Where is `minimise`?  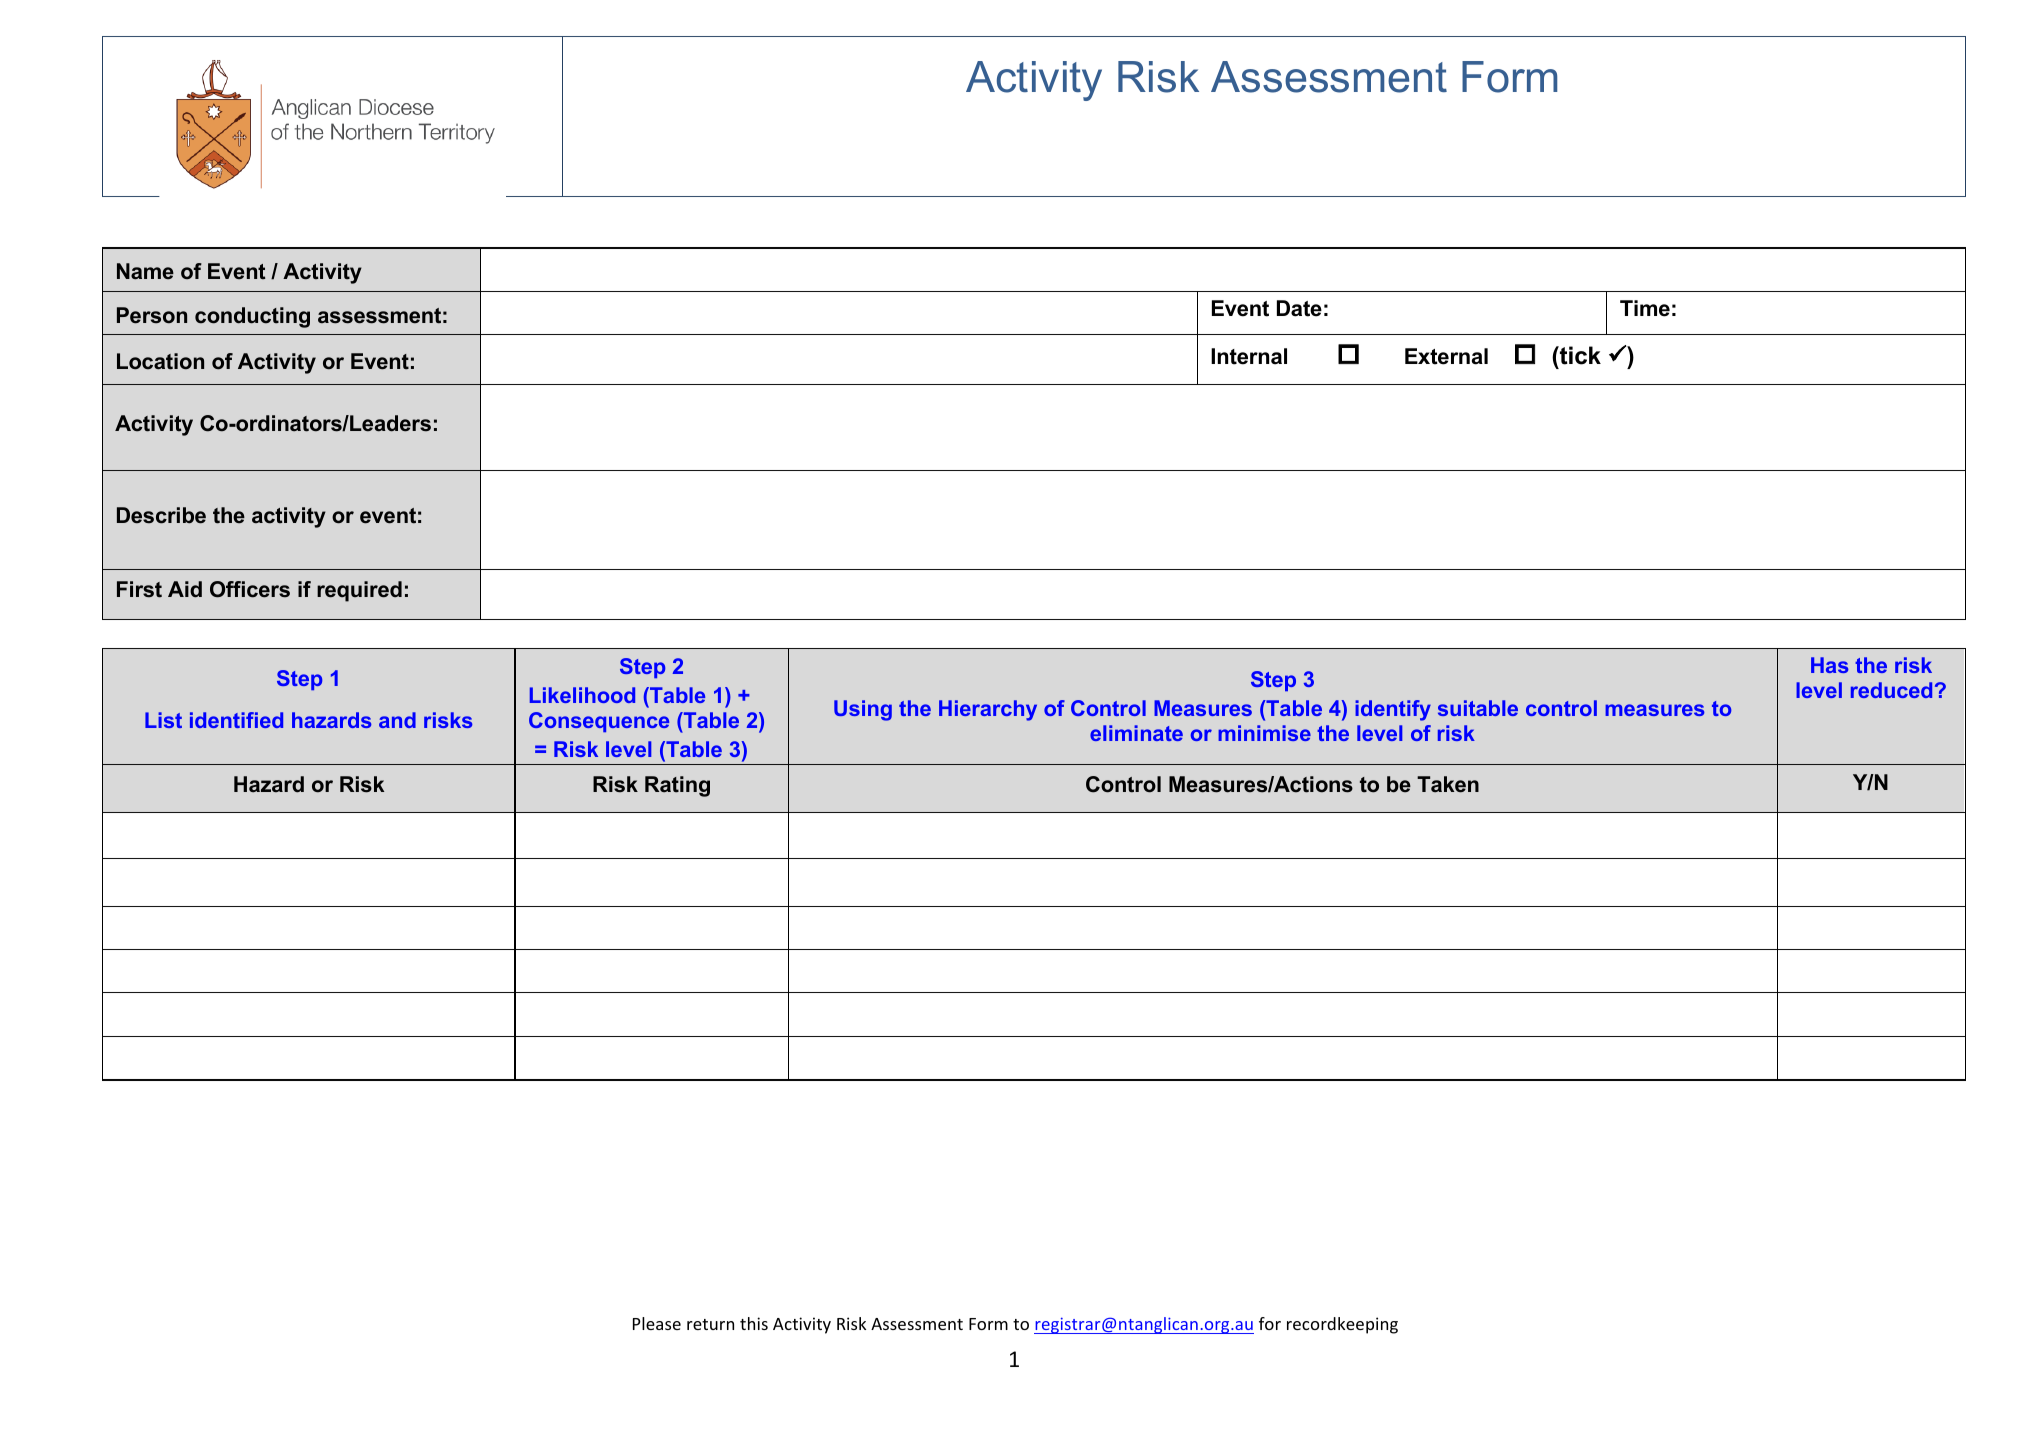
minimise is located at coordinates (1264, 733).
